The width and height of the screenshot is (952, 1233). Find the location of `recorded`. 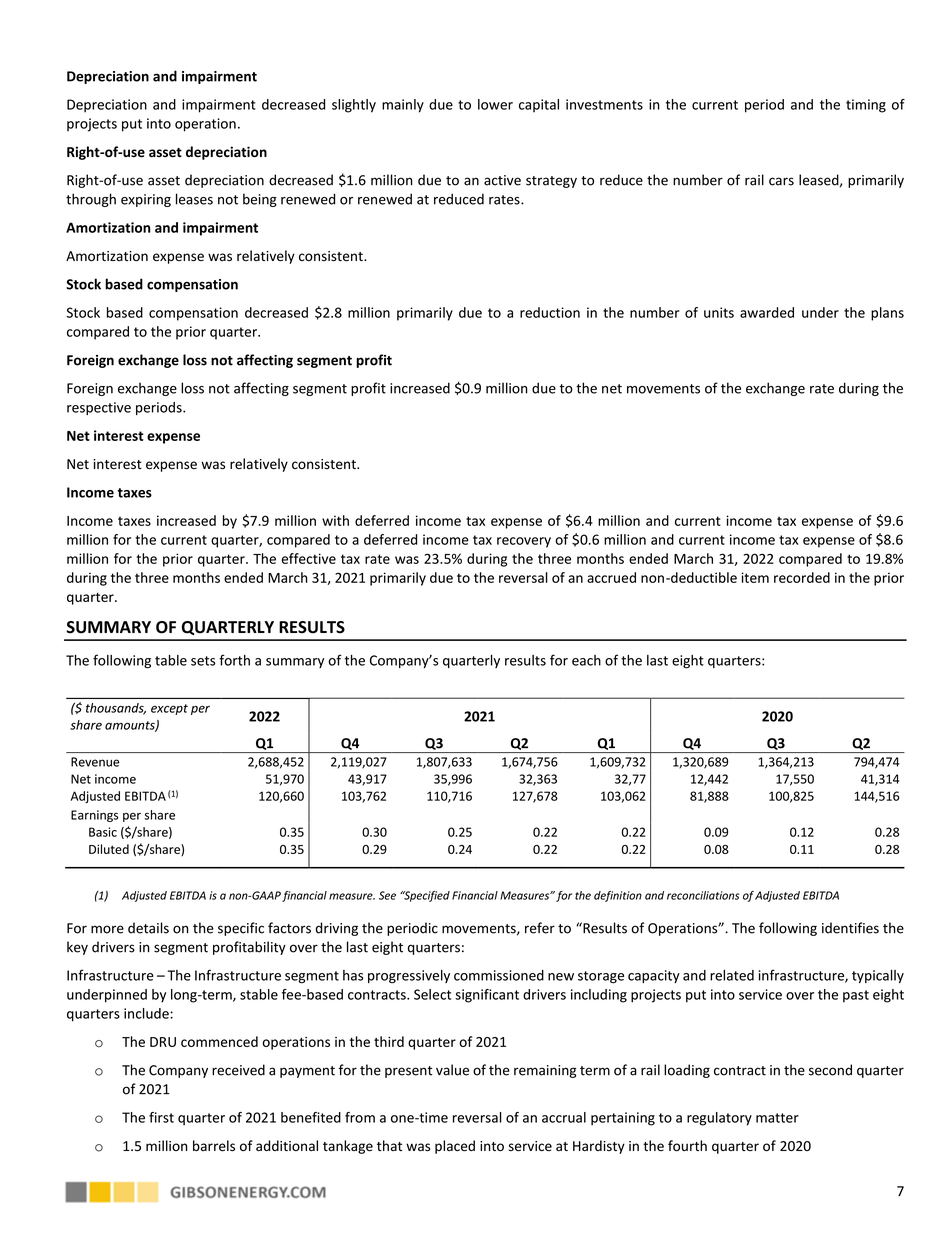

recorded is located at coordinates (802, 577).
